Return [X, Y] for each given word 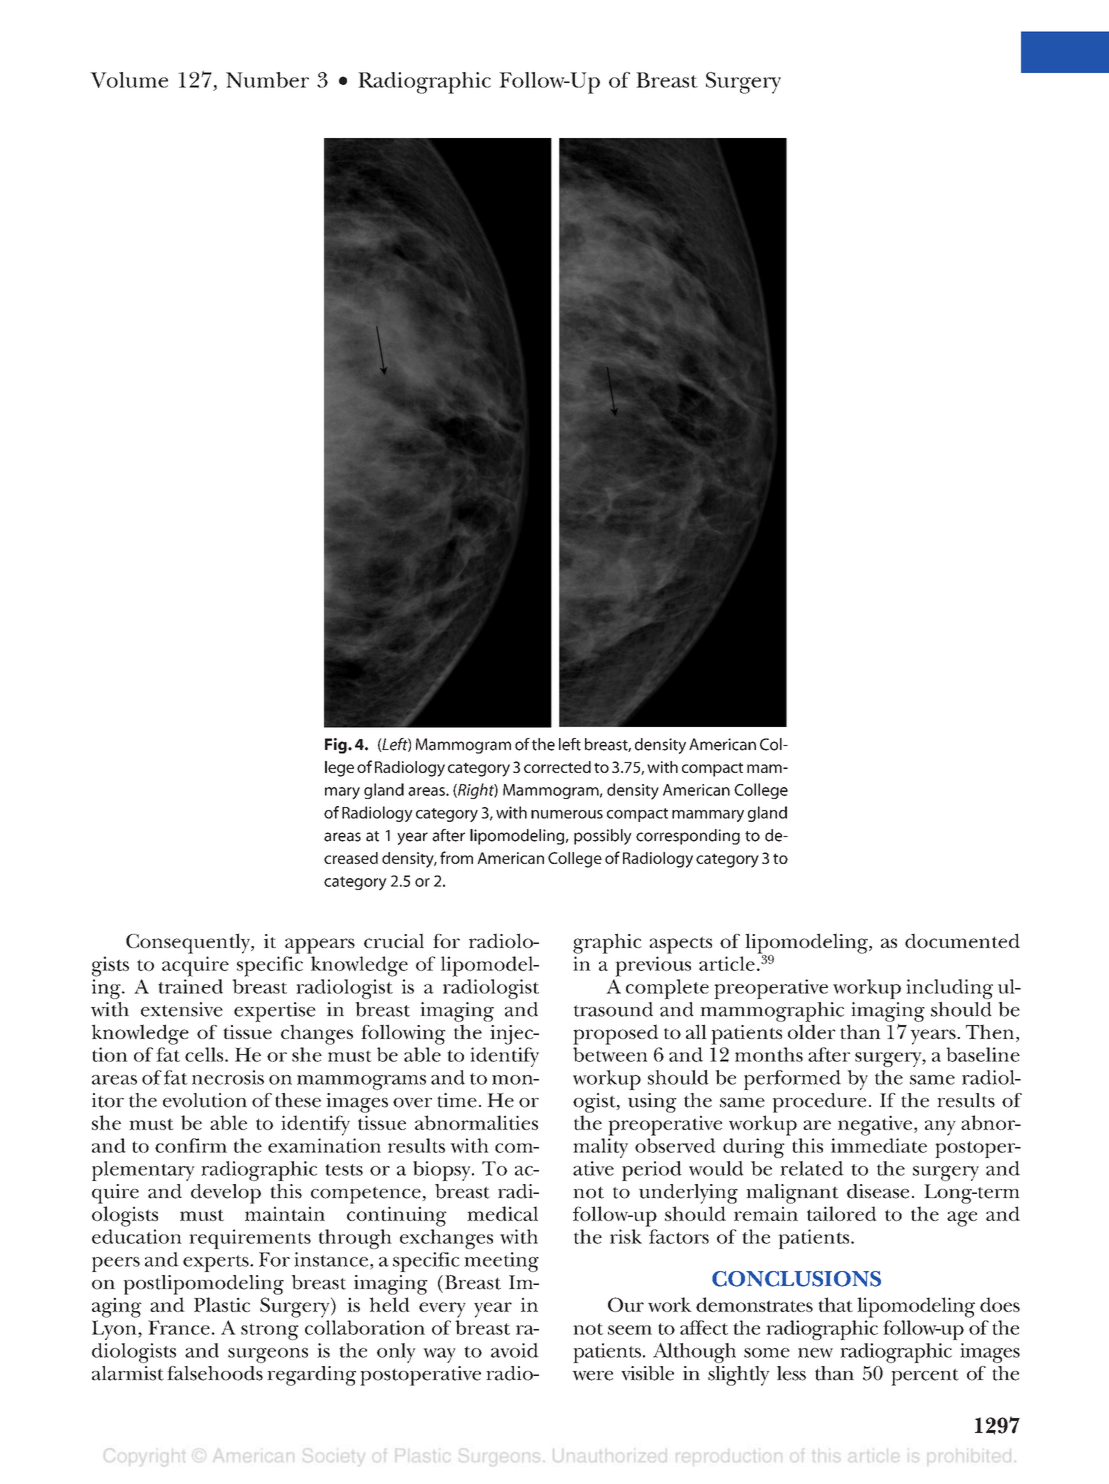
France [179, 1327]
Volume [129, 80]
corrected [557, 767]
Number [267, 80]
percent [925, 1377]
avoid [515, 1350]
